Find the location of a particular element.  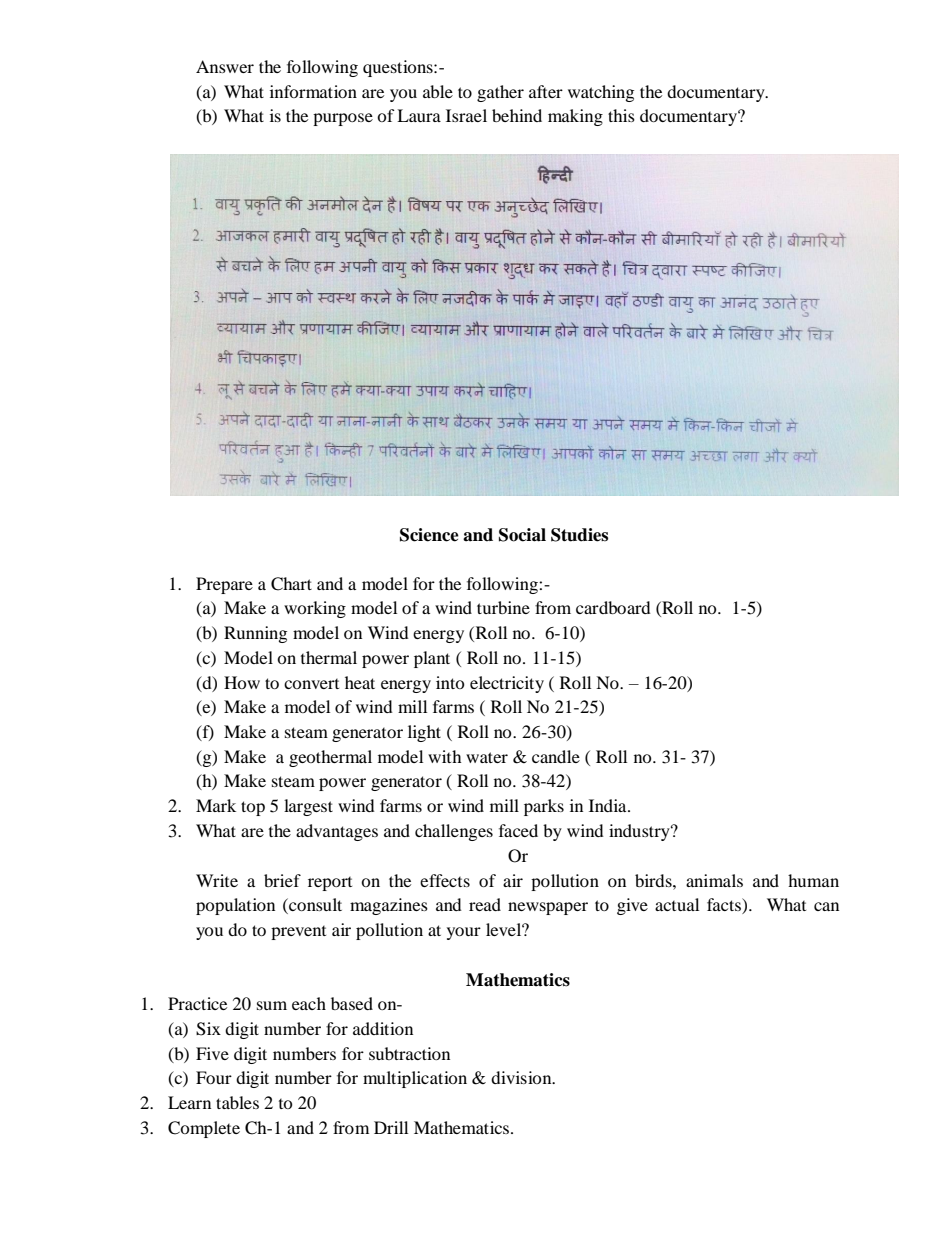

Four is located at coordinates (214, 1077).
